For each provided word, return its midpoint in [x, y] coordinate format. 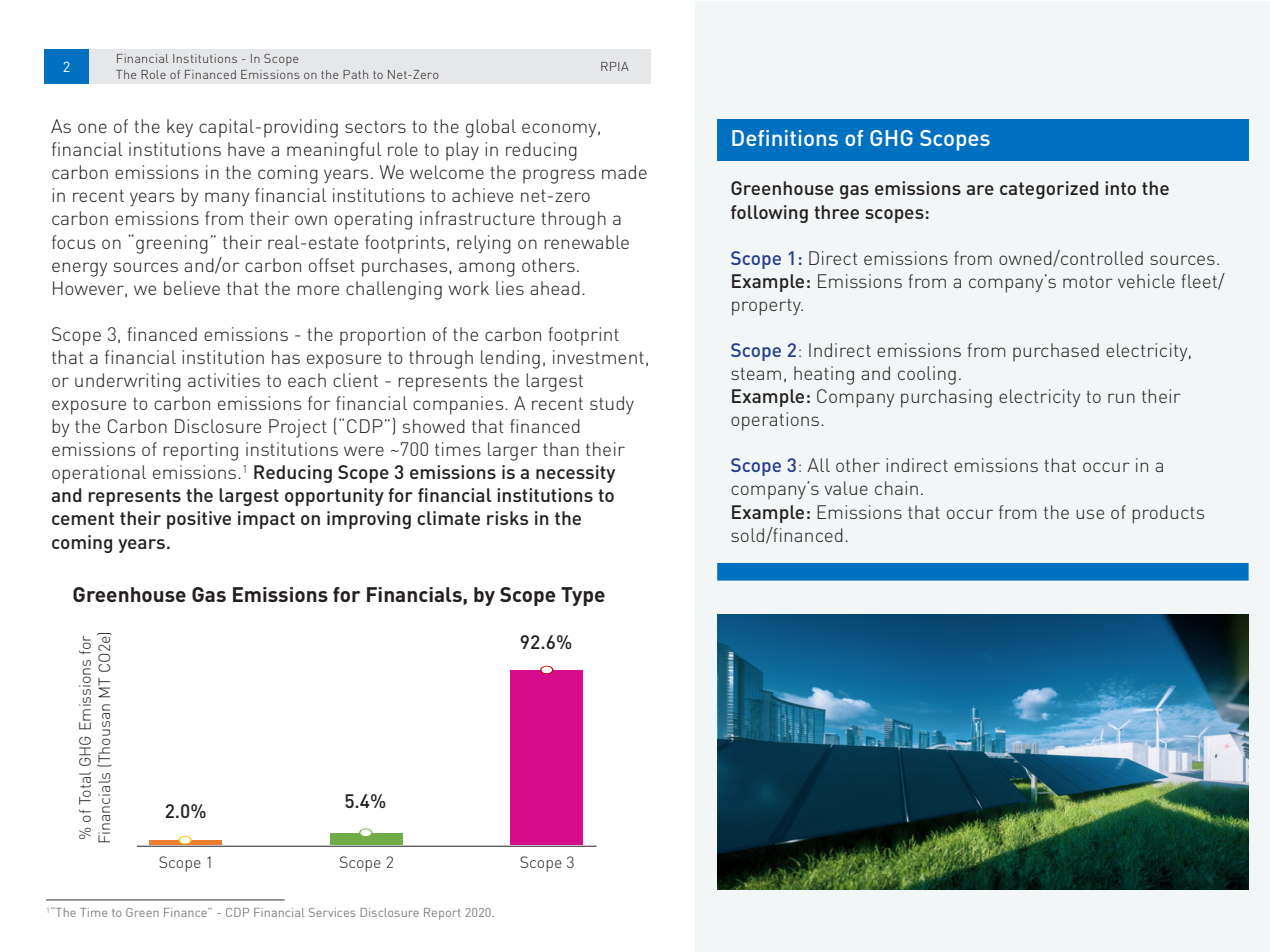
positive [199, 520]
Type [583, 596]
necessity [575, 474]
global [491, 128]
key [180, 128]
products [1168, 514]
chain [896, 488]
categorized [1049, 190]
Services [332, 912]
